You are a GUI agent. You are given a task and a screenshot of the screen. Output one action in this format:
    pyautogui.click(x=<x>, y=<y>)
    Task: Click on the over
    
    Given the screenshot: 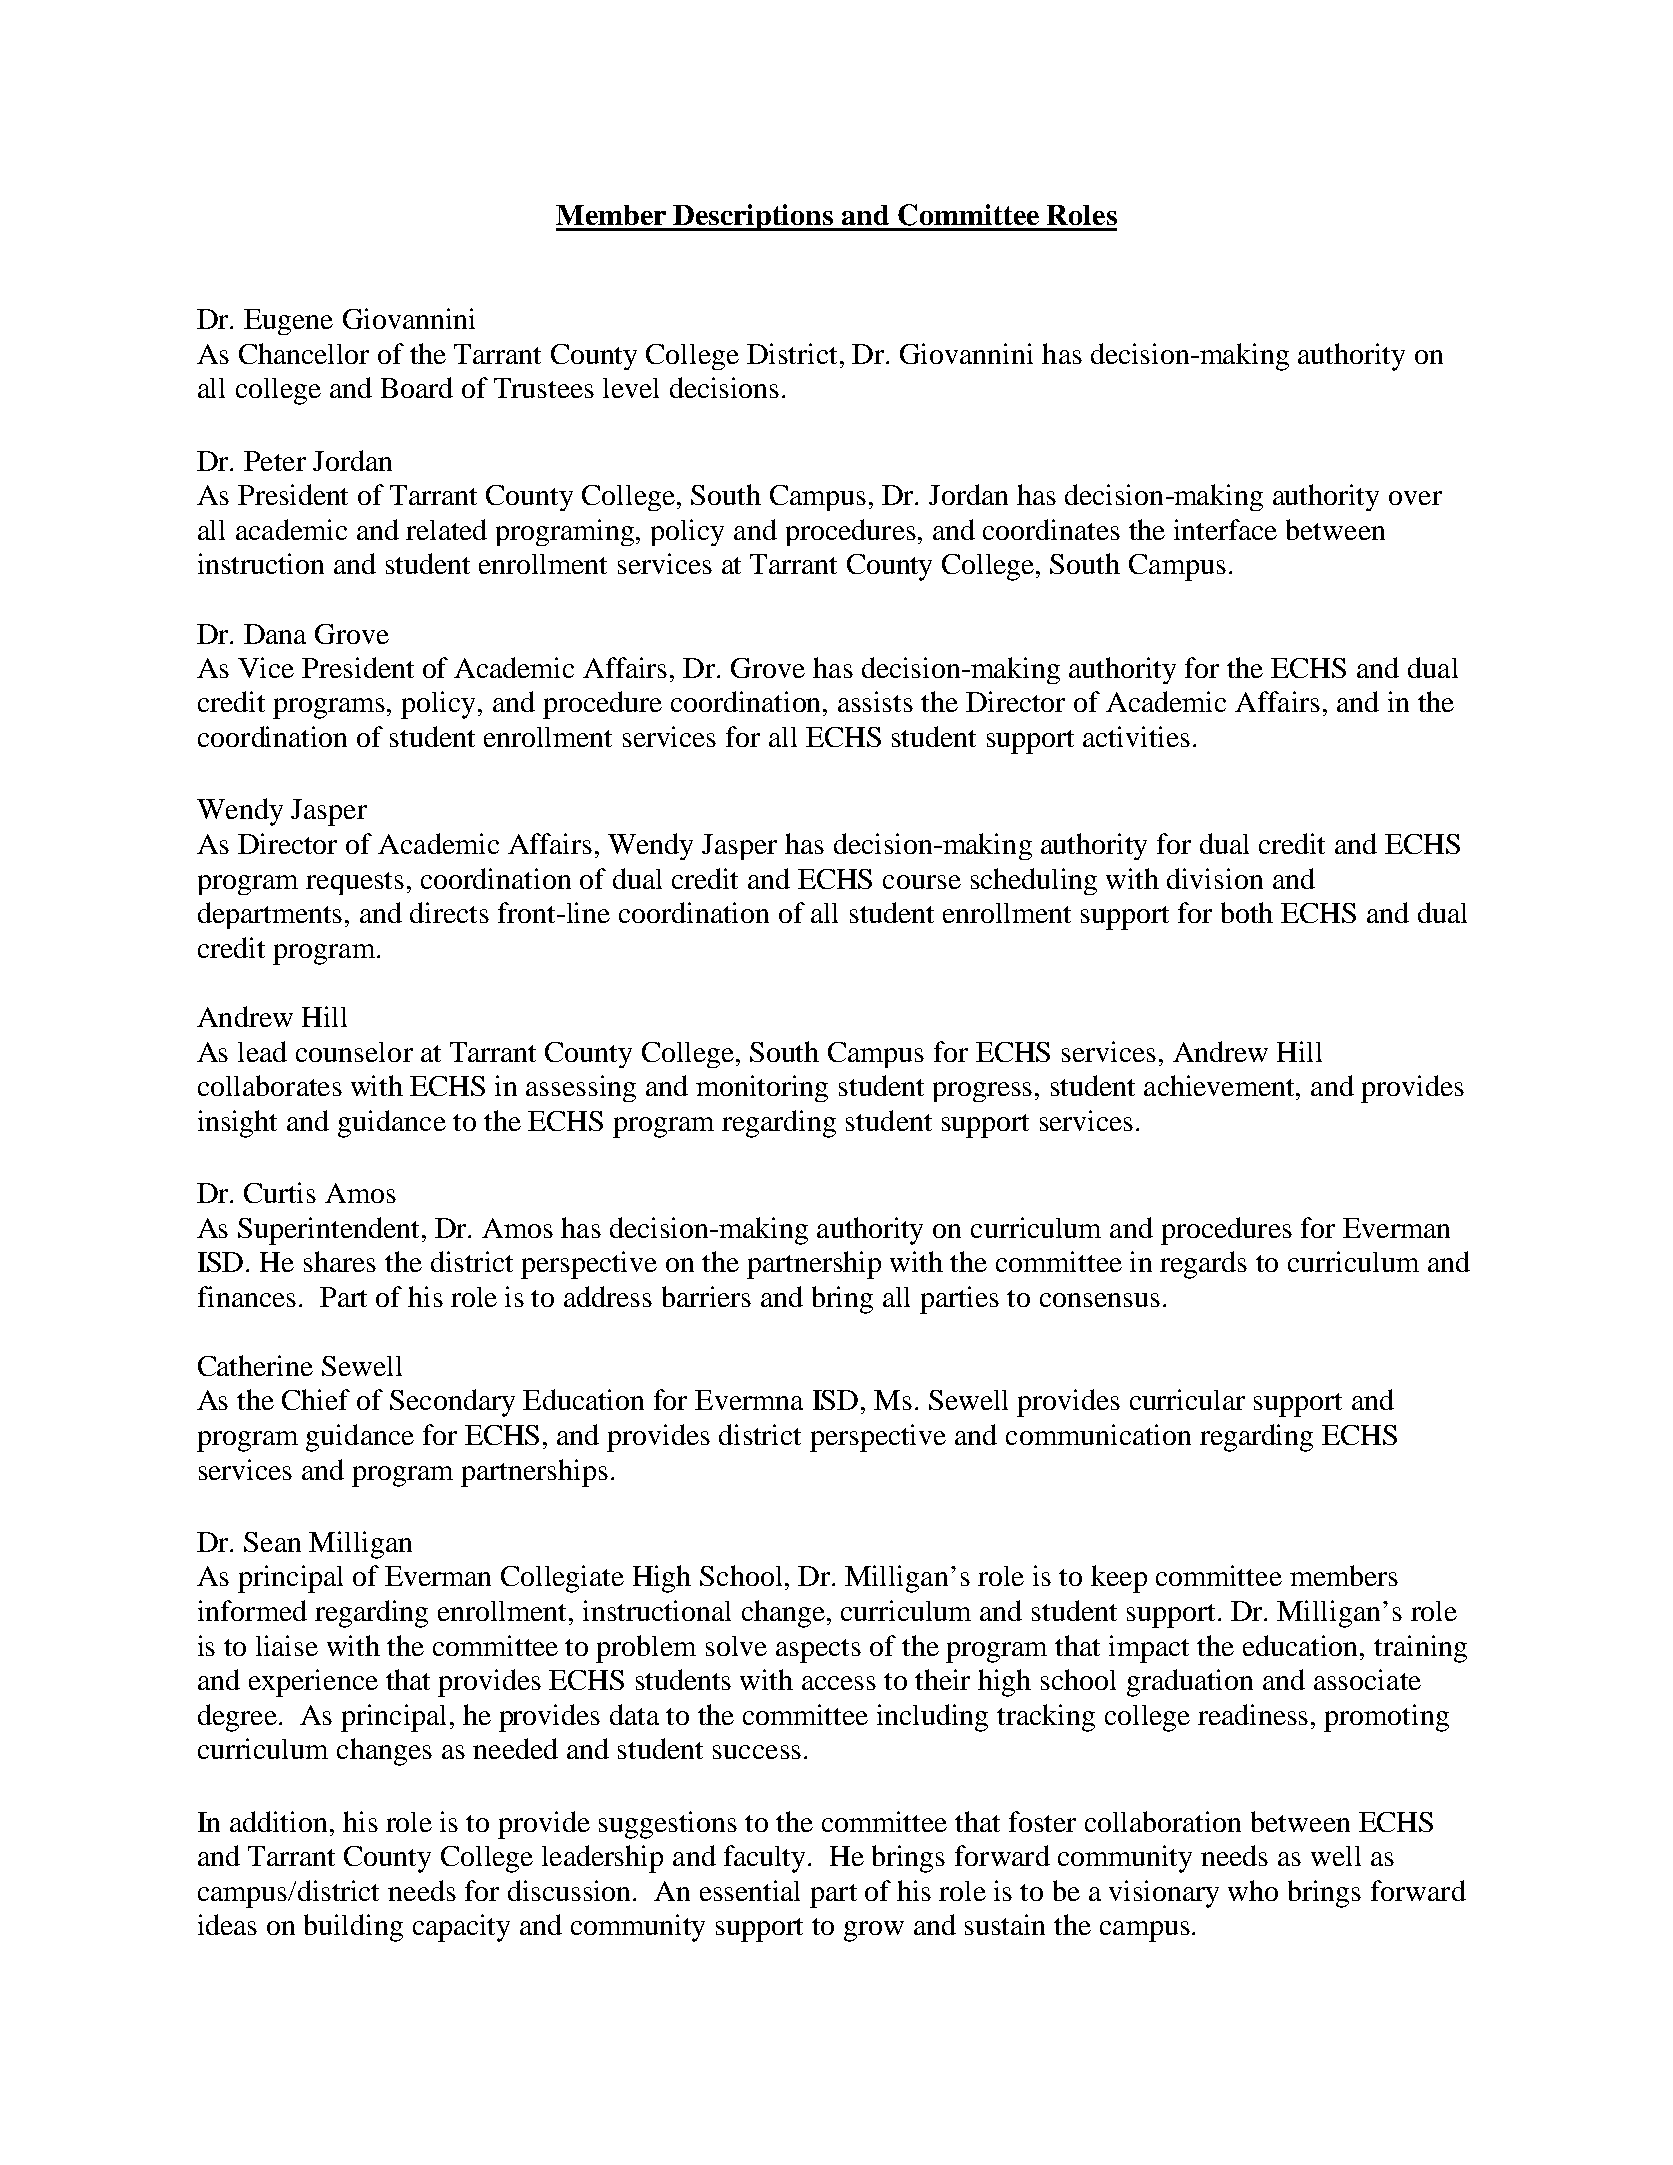 What is the action you would take?
    pyautogui.click(x=1415, y=498)
